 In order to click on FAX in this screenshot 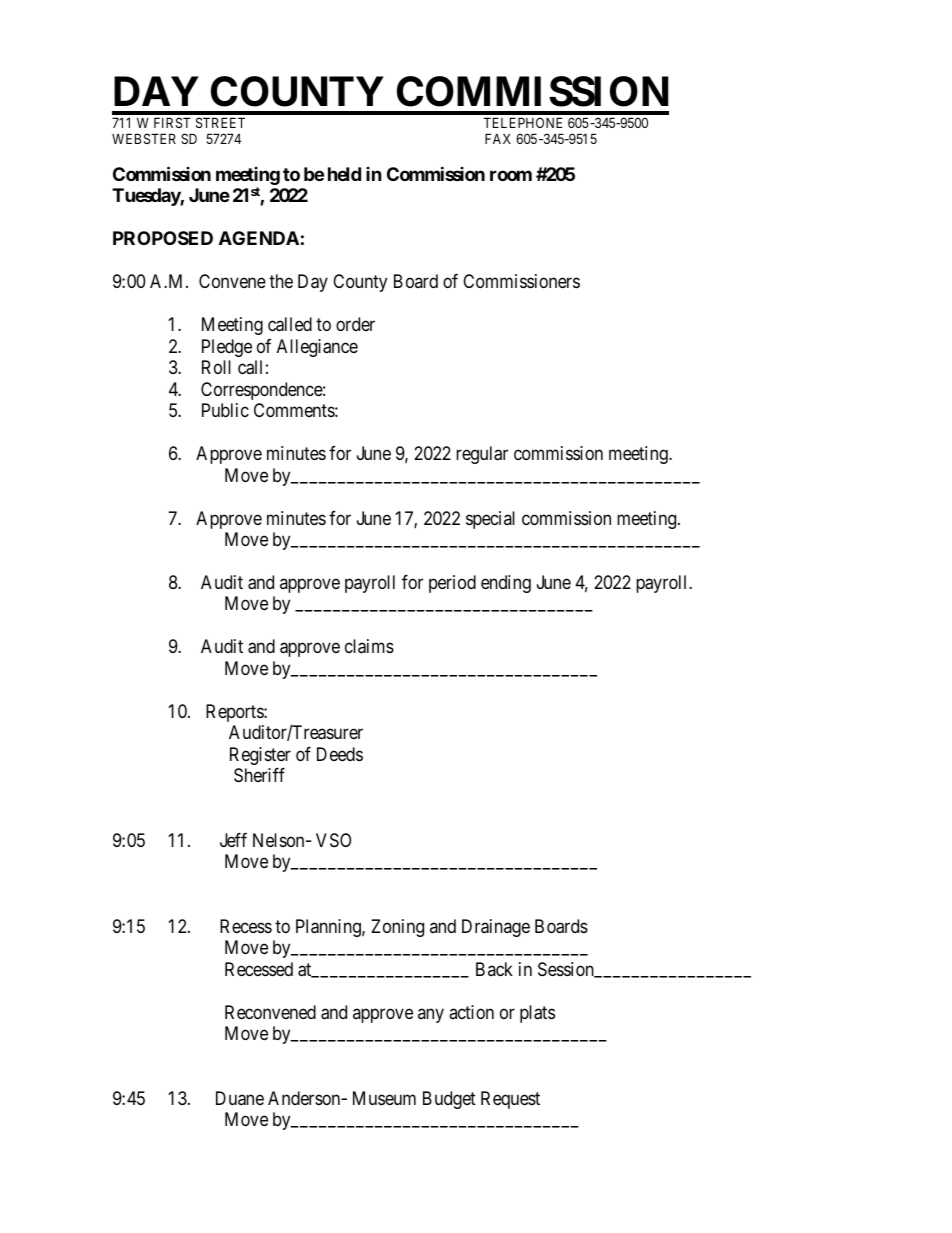, I will do `click(498, 138)`.
